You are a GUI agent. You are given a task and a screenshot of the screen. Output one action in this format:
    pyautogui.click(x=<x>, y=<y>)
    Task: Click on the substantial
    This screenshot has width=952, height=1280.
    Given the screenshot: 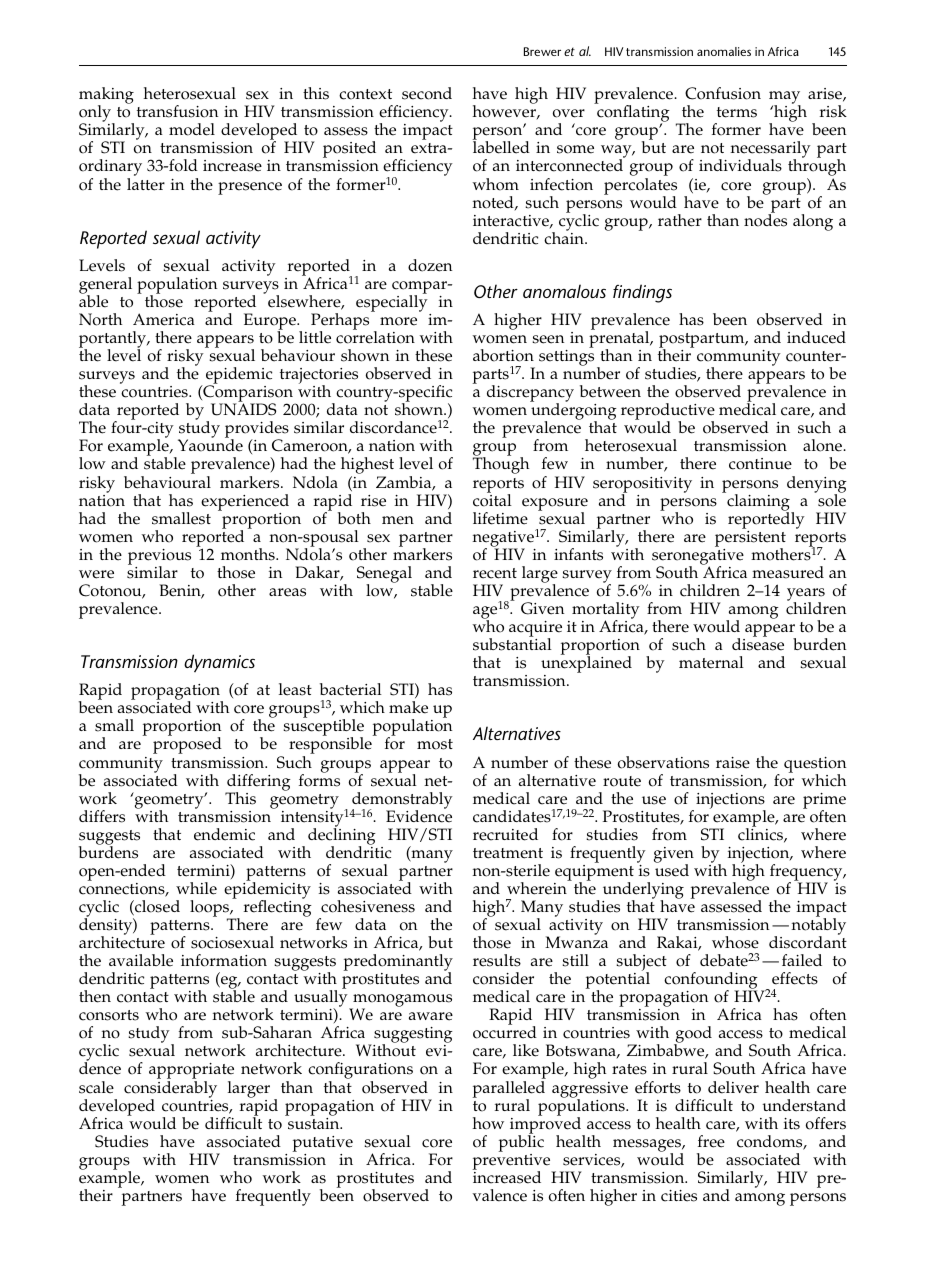 What is the action you would take?
    pyautogui.click(x=512, y=643)
